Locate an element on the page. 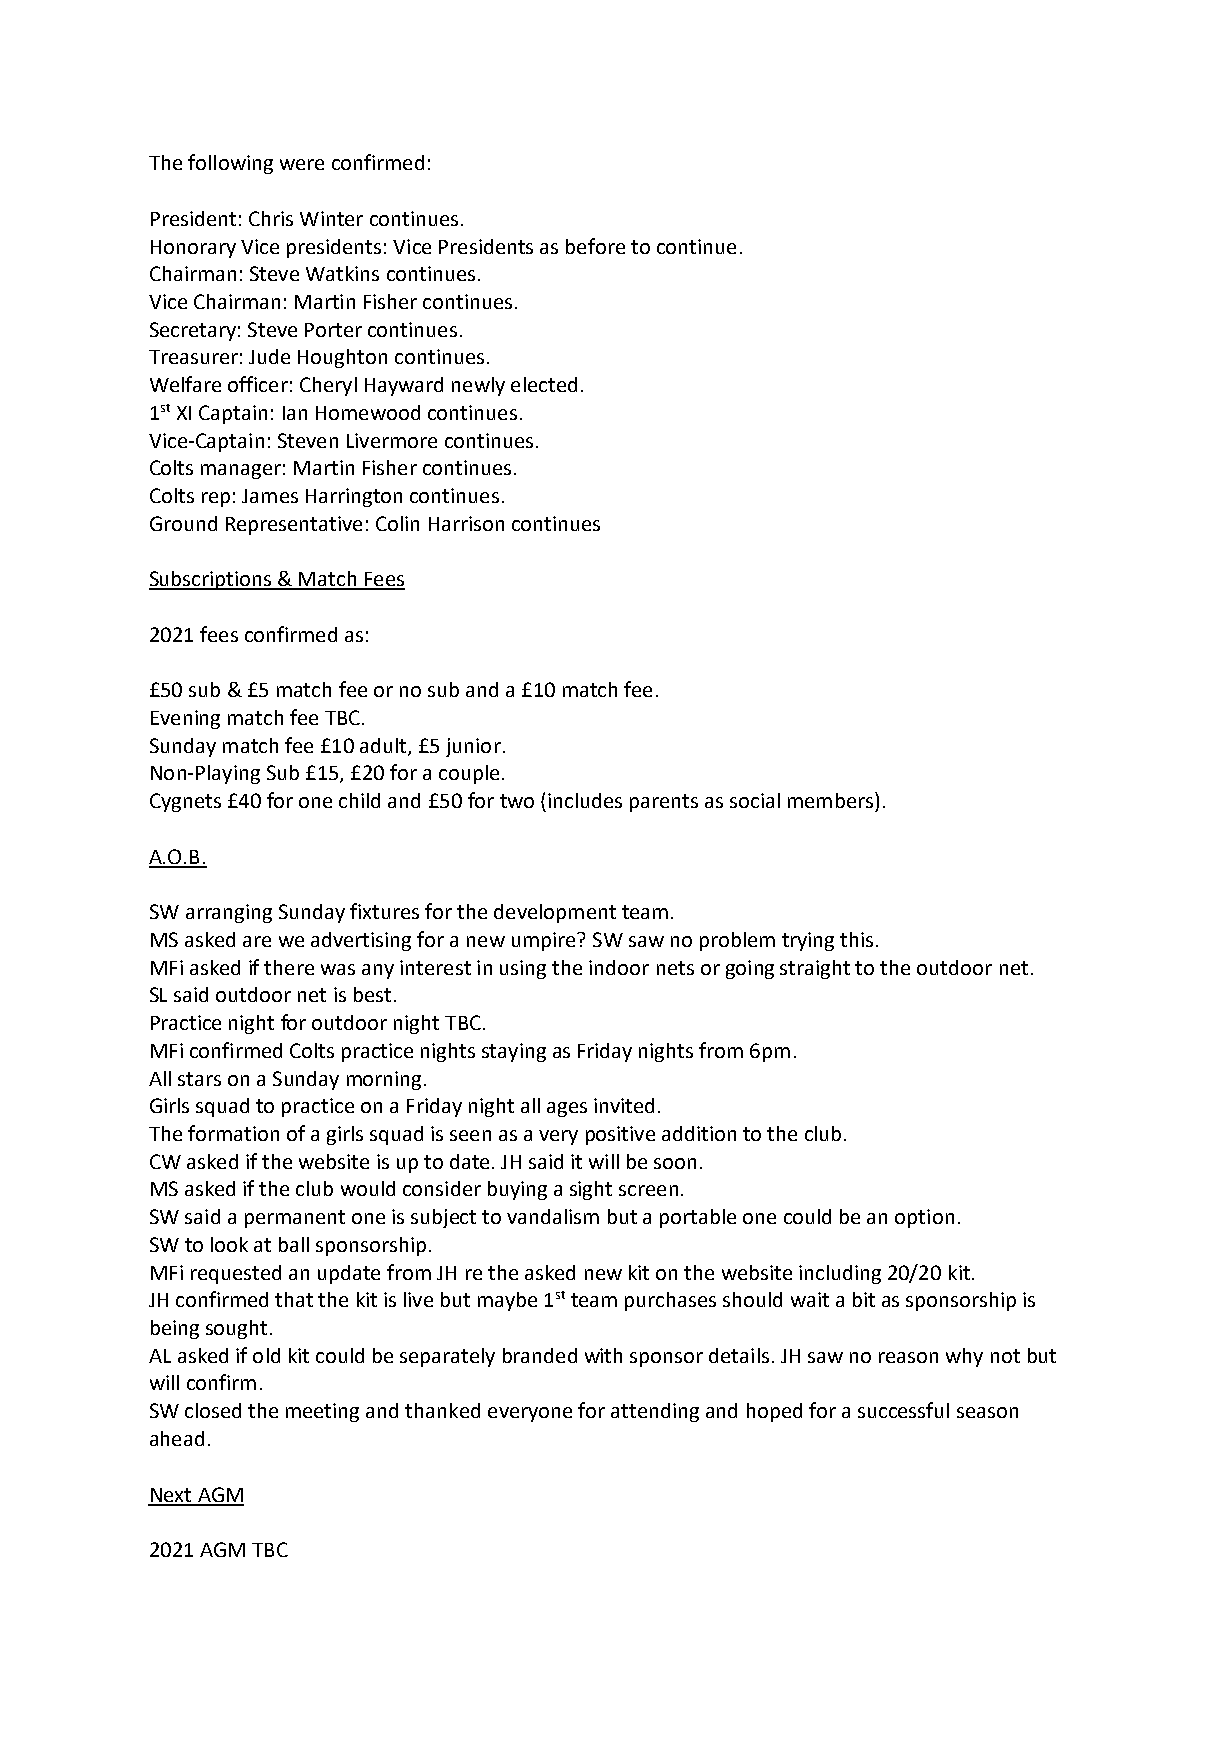 This page has width=1230, height=1739. before is located at coordinates (595, 246).
